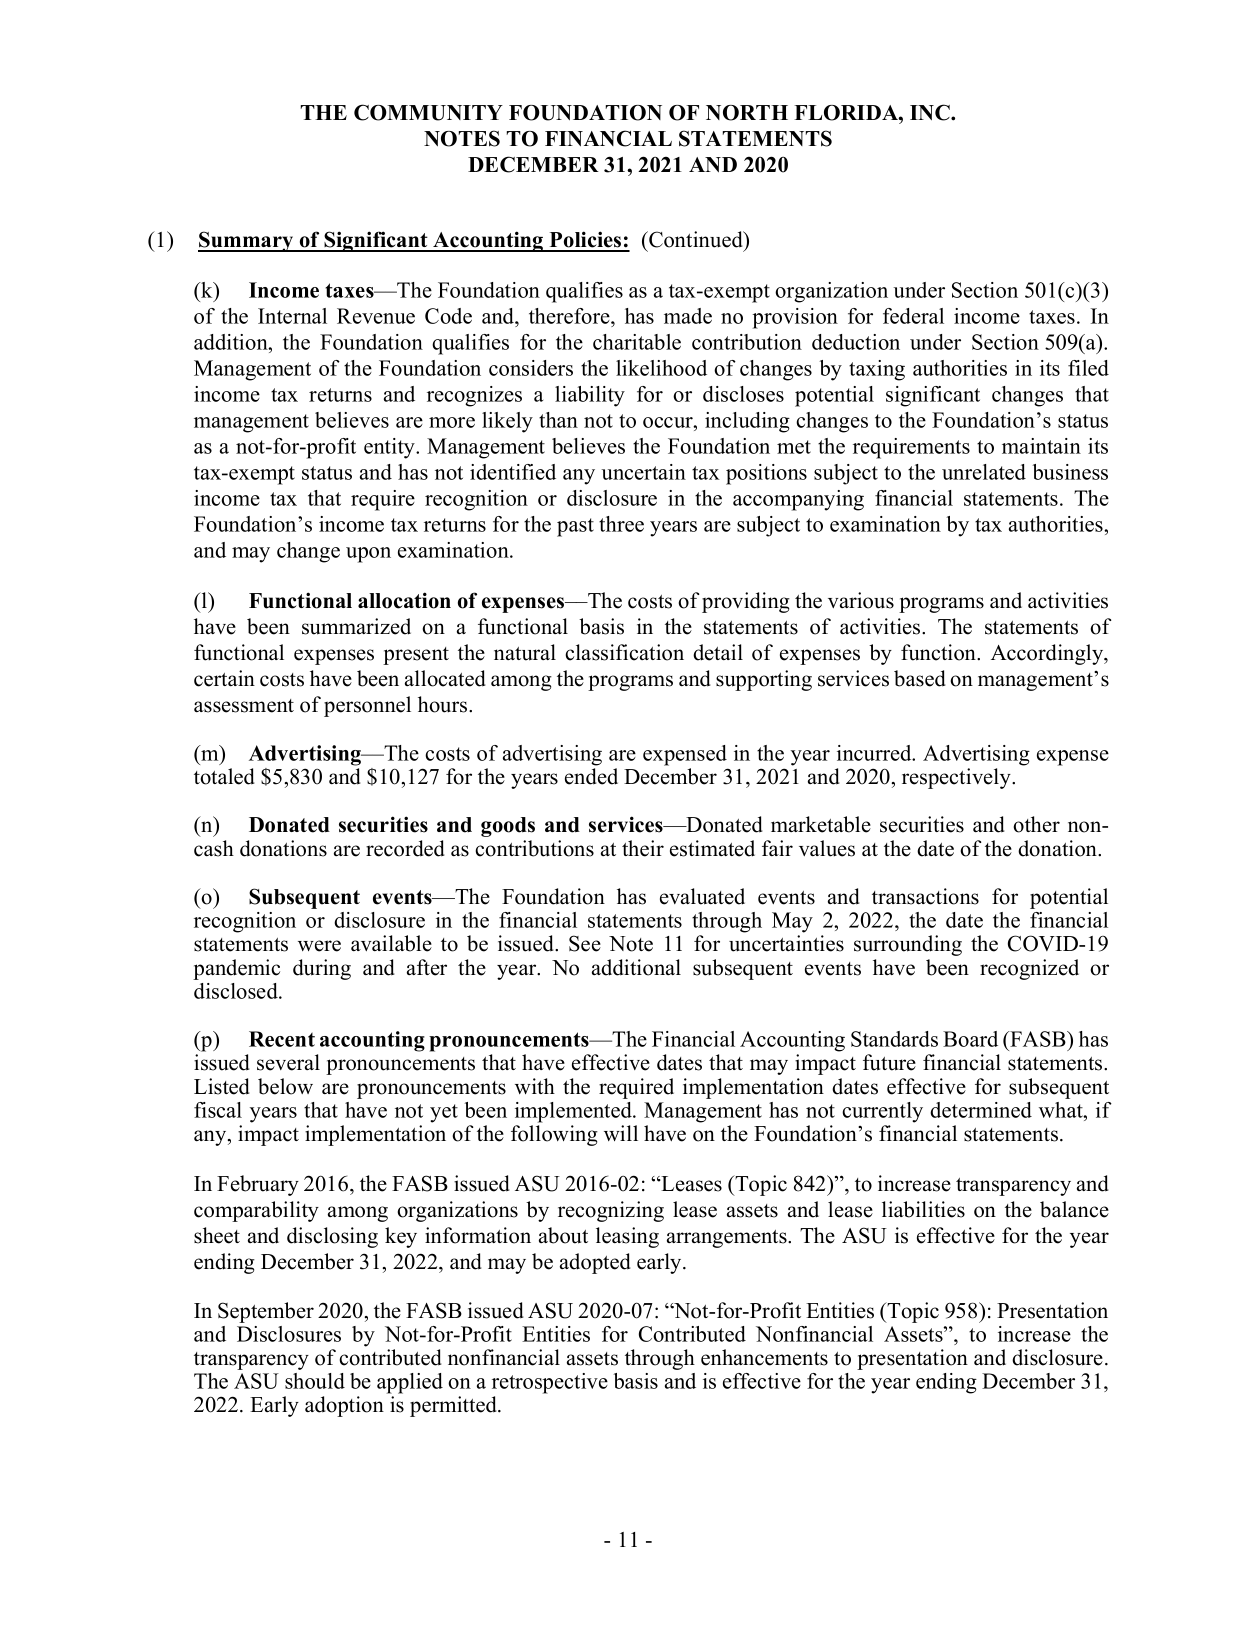  I want to click on NORTH, so click(747, 113).
